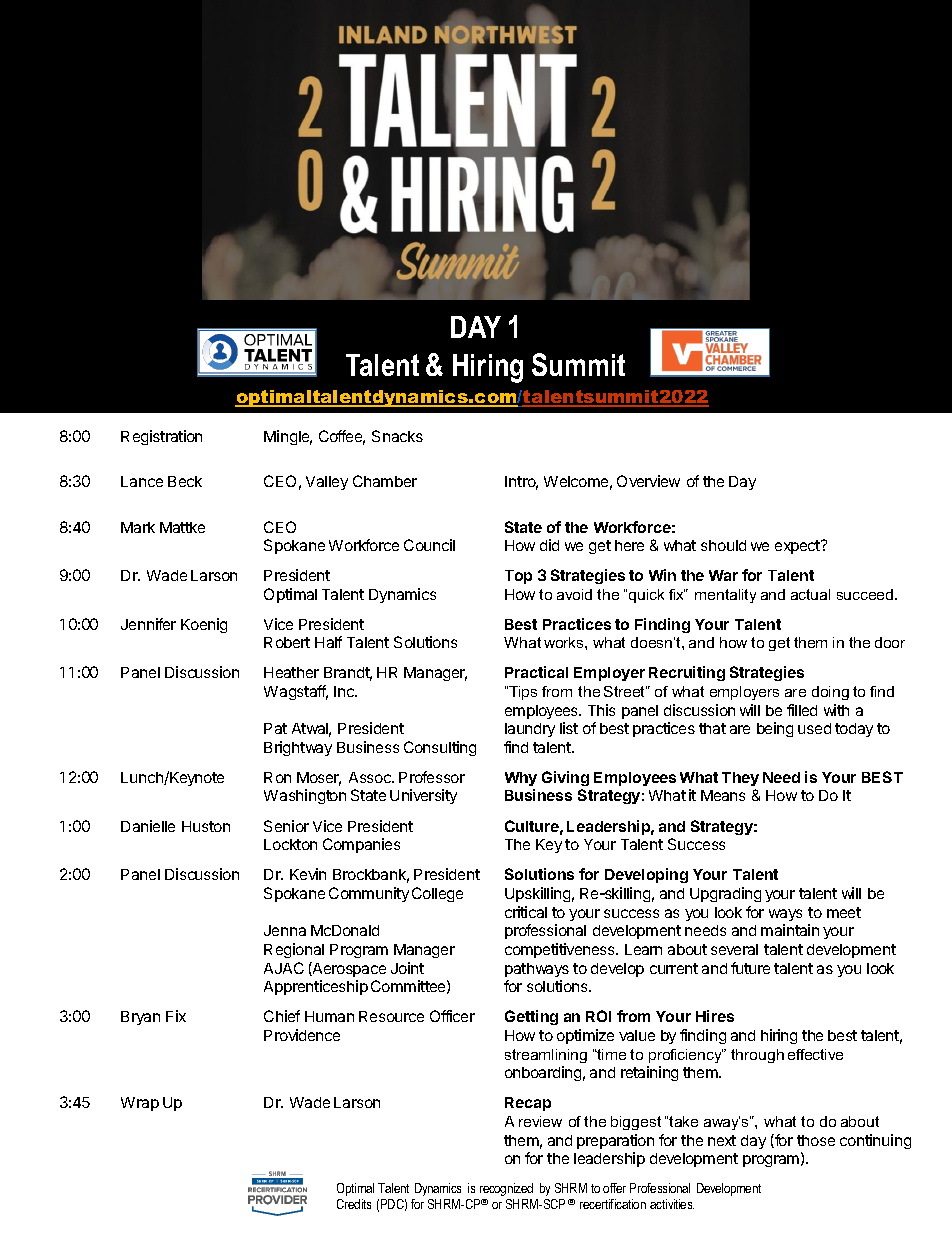 The width and height of the image is (952, 1233). I want to click on recognized, so click(506, 1189).
